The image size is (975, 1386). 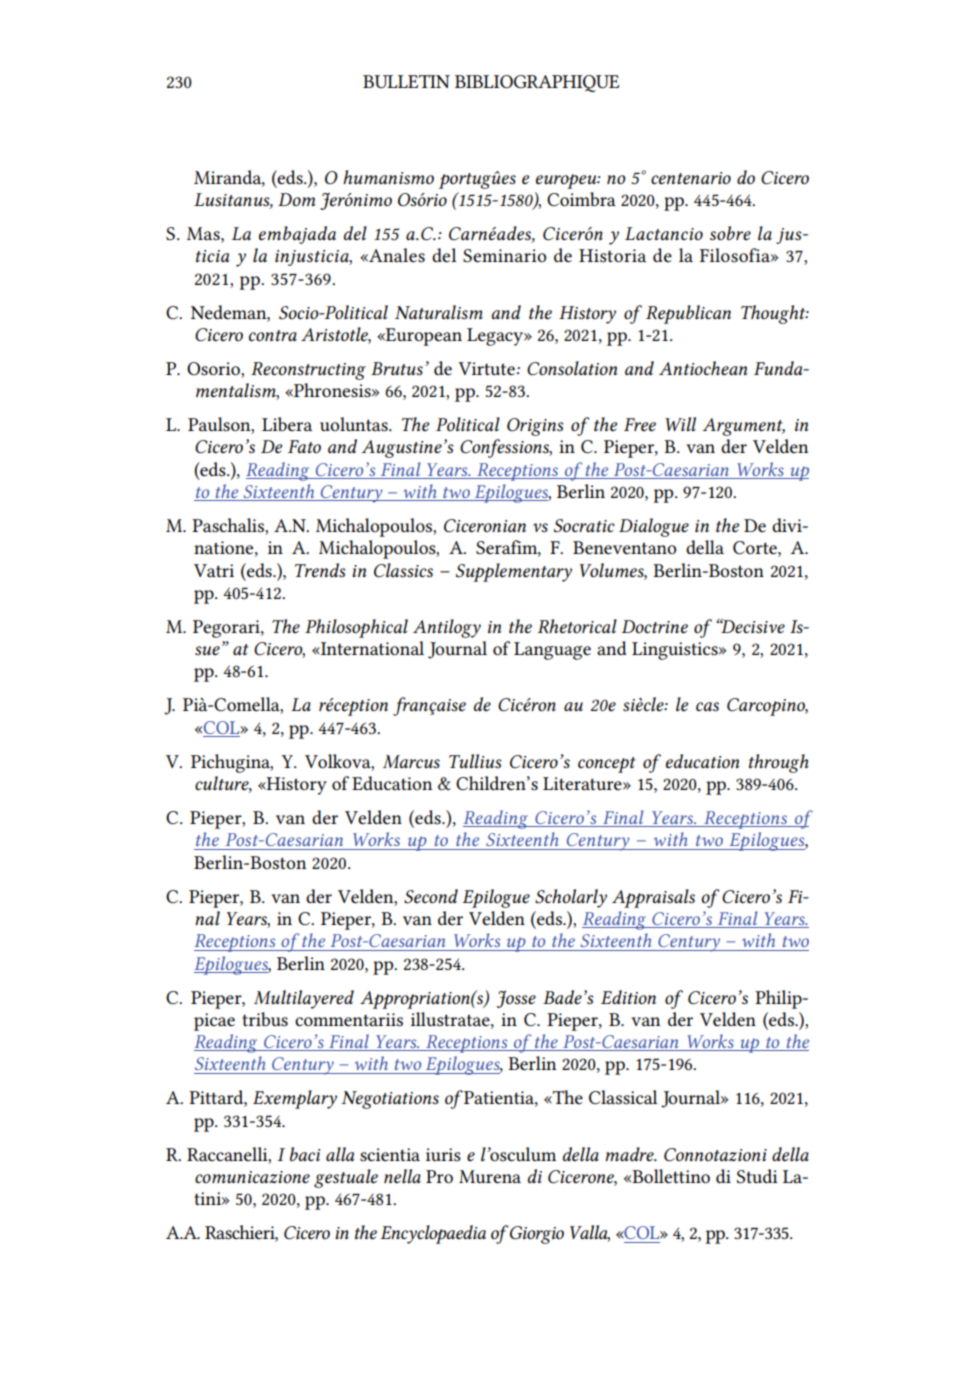 I want to click on BULLETIN, so click(x=406, y=81).
